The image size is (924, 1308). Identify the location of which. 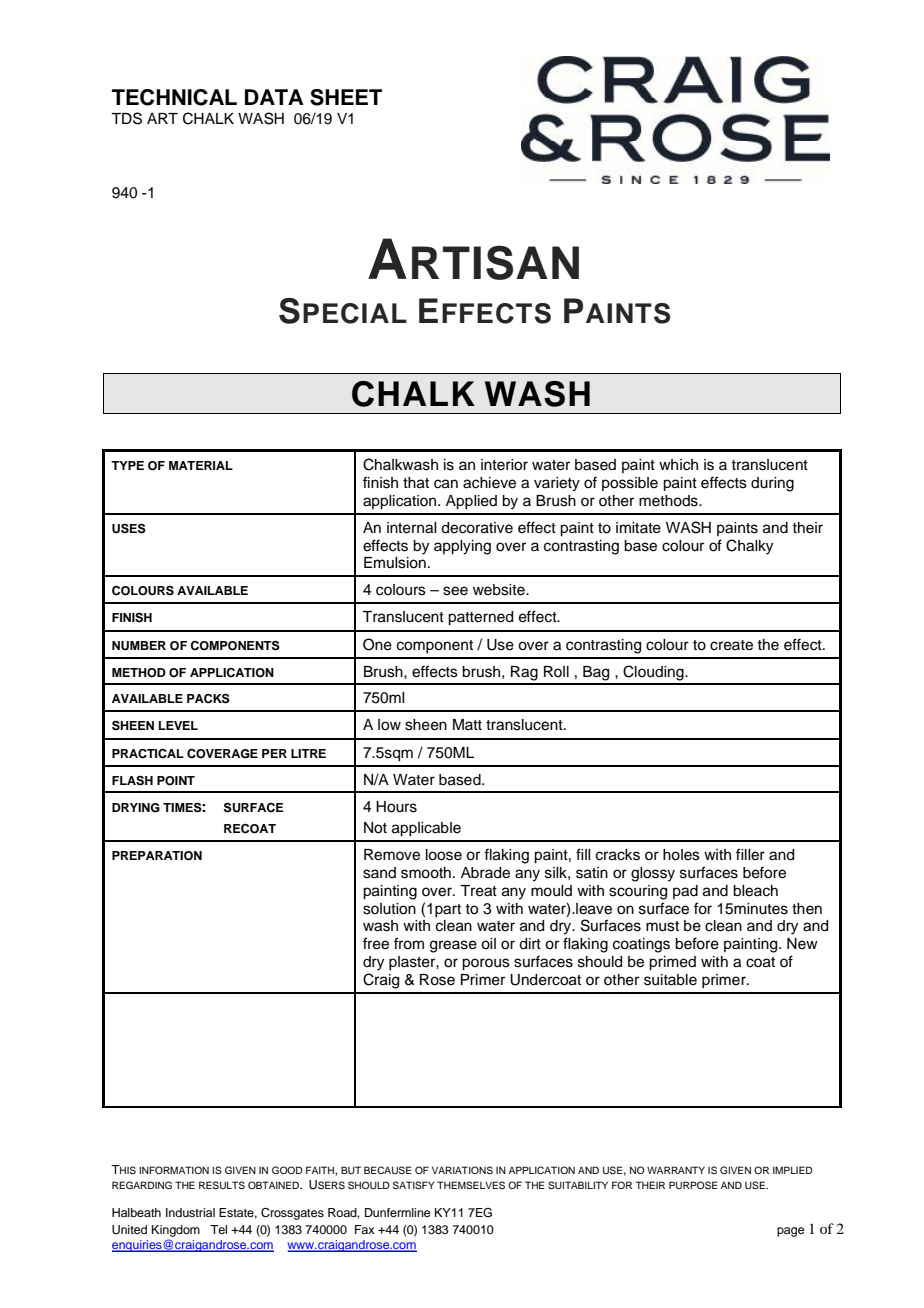
(678, 465).
